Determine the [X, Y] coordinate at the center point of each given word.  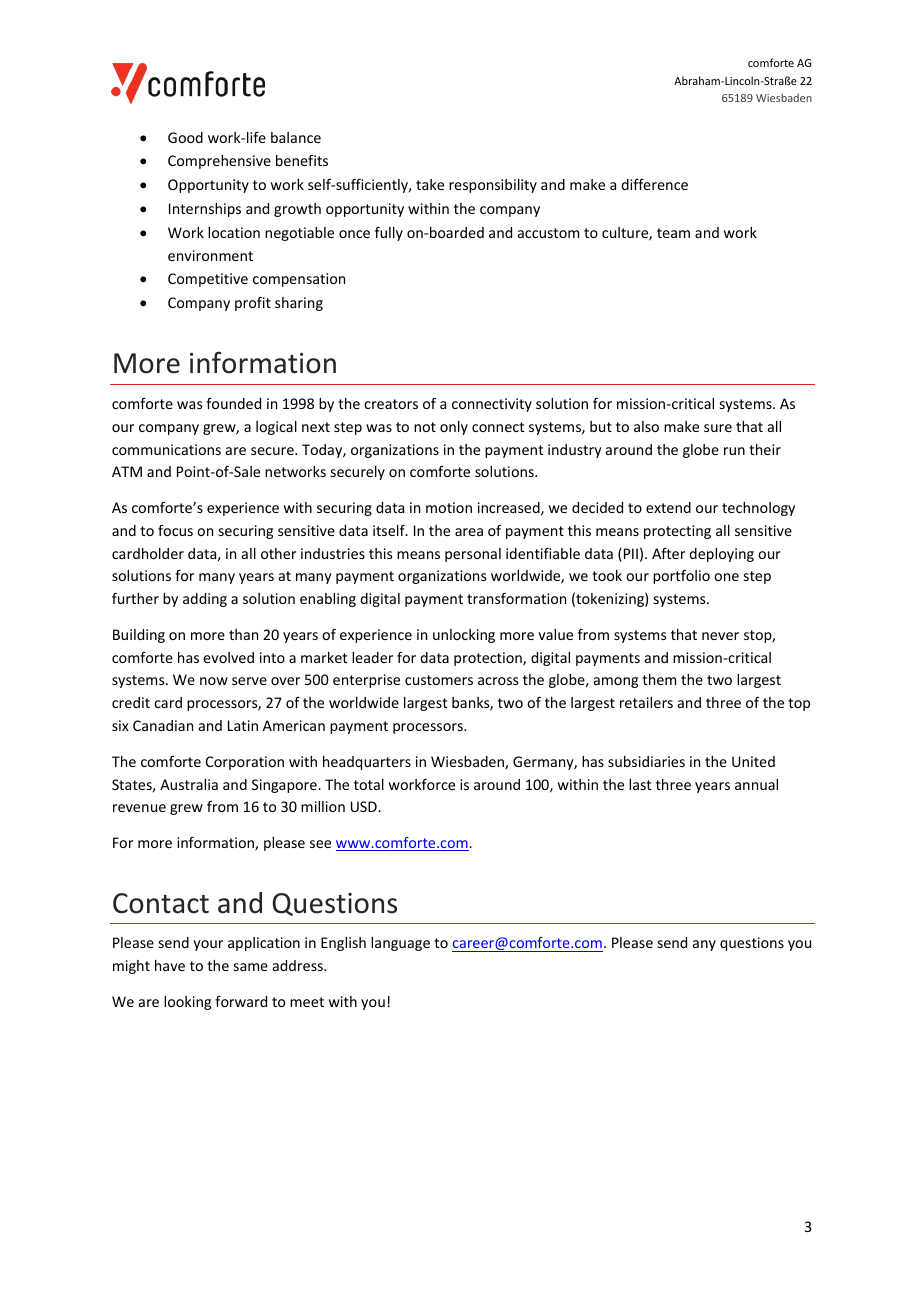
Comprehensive [219, 162]
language [400, 944]
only [454, 428]
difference [654, 184]
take [430, 184]
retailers [646, 702]
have [170, 965]
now [214, 681]
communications [166, 449]
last [640, 784]
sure [718, 428]
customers [439, 680]
